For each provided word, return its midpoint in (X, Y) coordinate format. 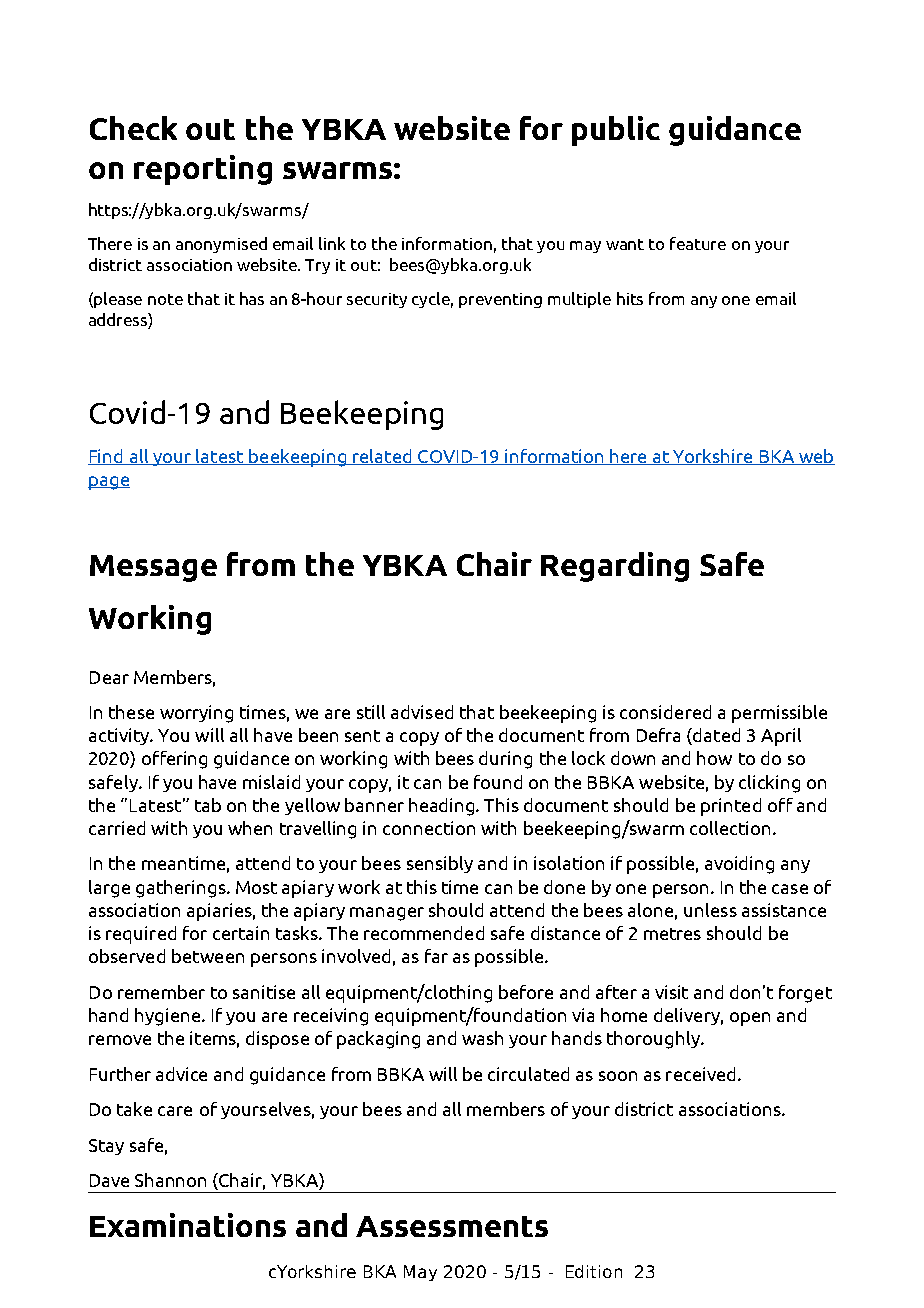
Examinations (188, 1225)
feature (698, 243)
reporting (203, 170)
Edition (594, 1271)
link (332, 243)
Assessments (452, 1226)
